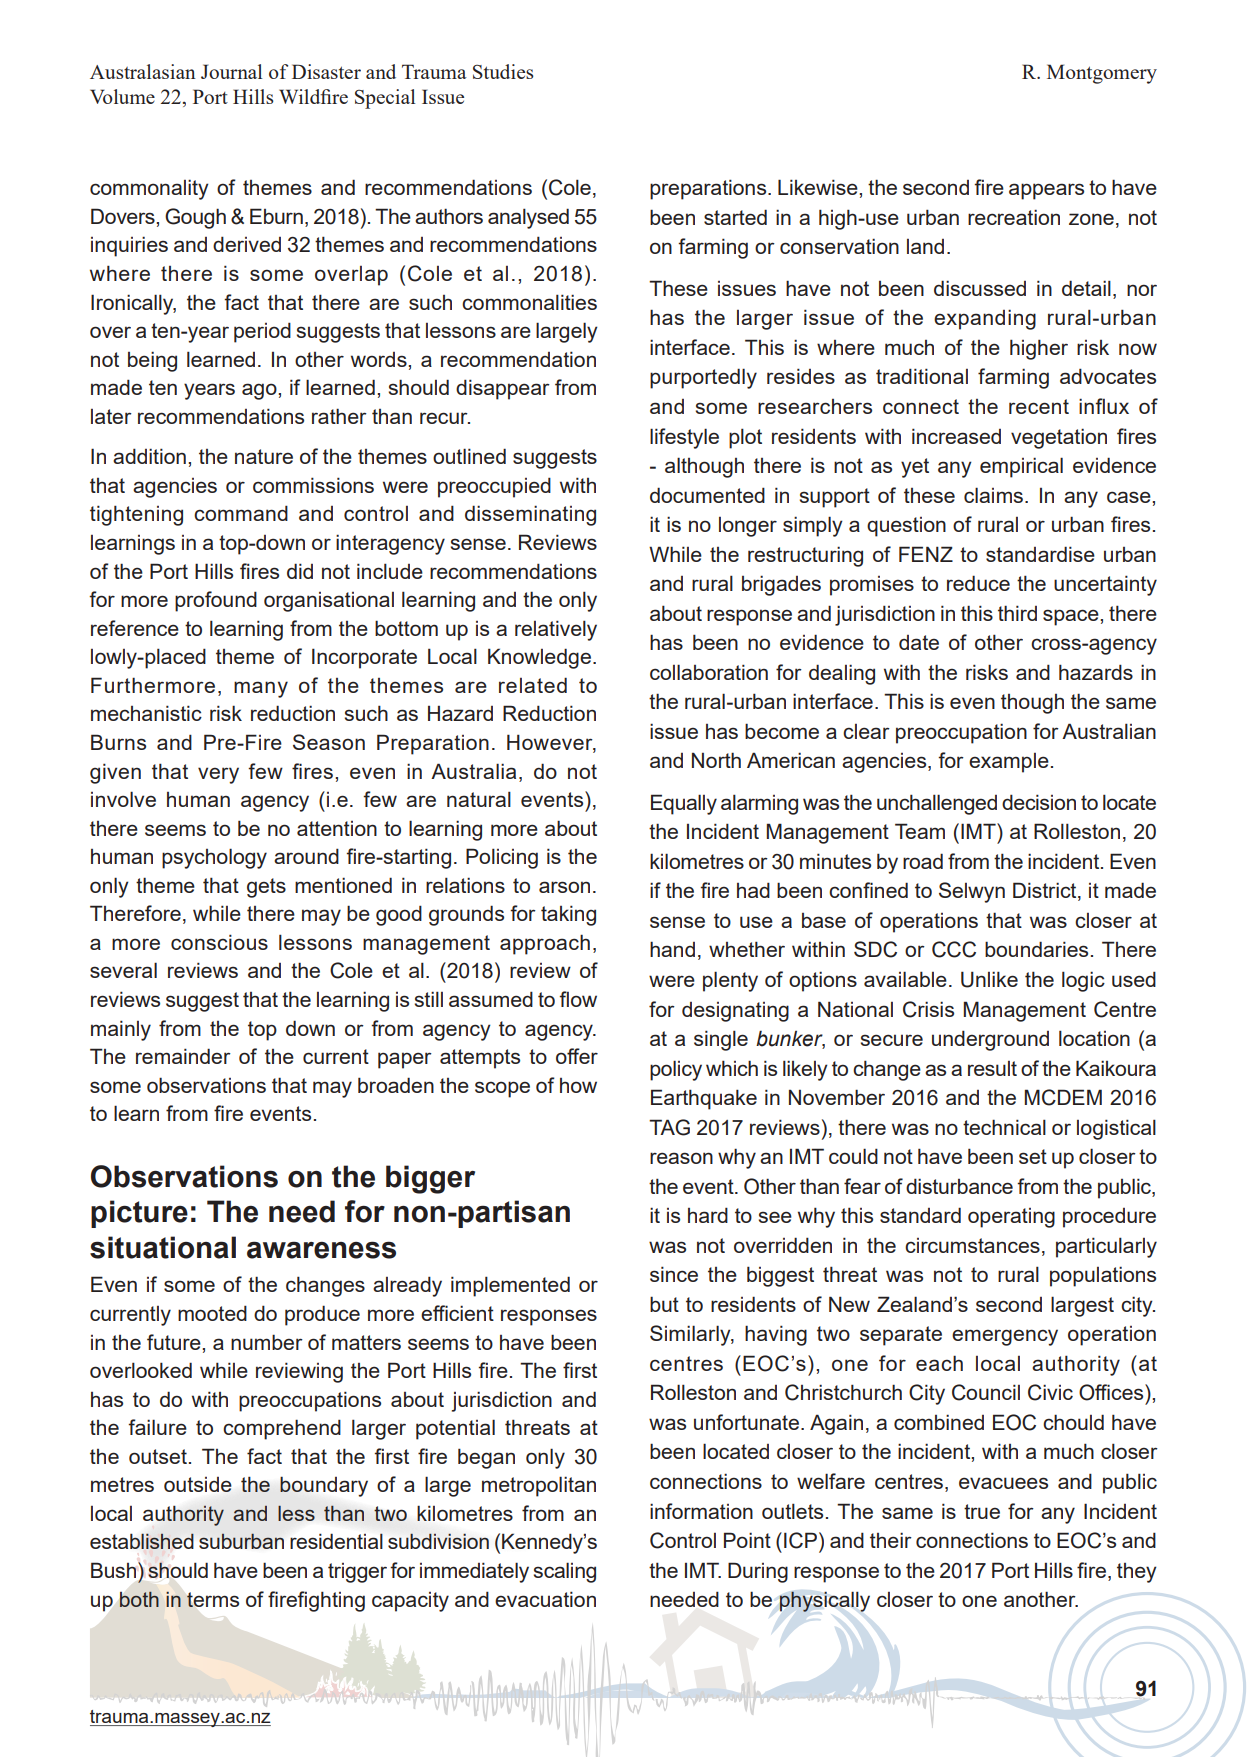 The width and height of the page is (1247, 1757). I want to click on appears, so click(1046, 191).
